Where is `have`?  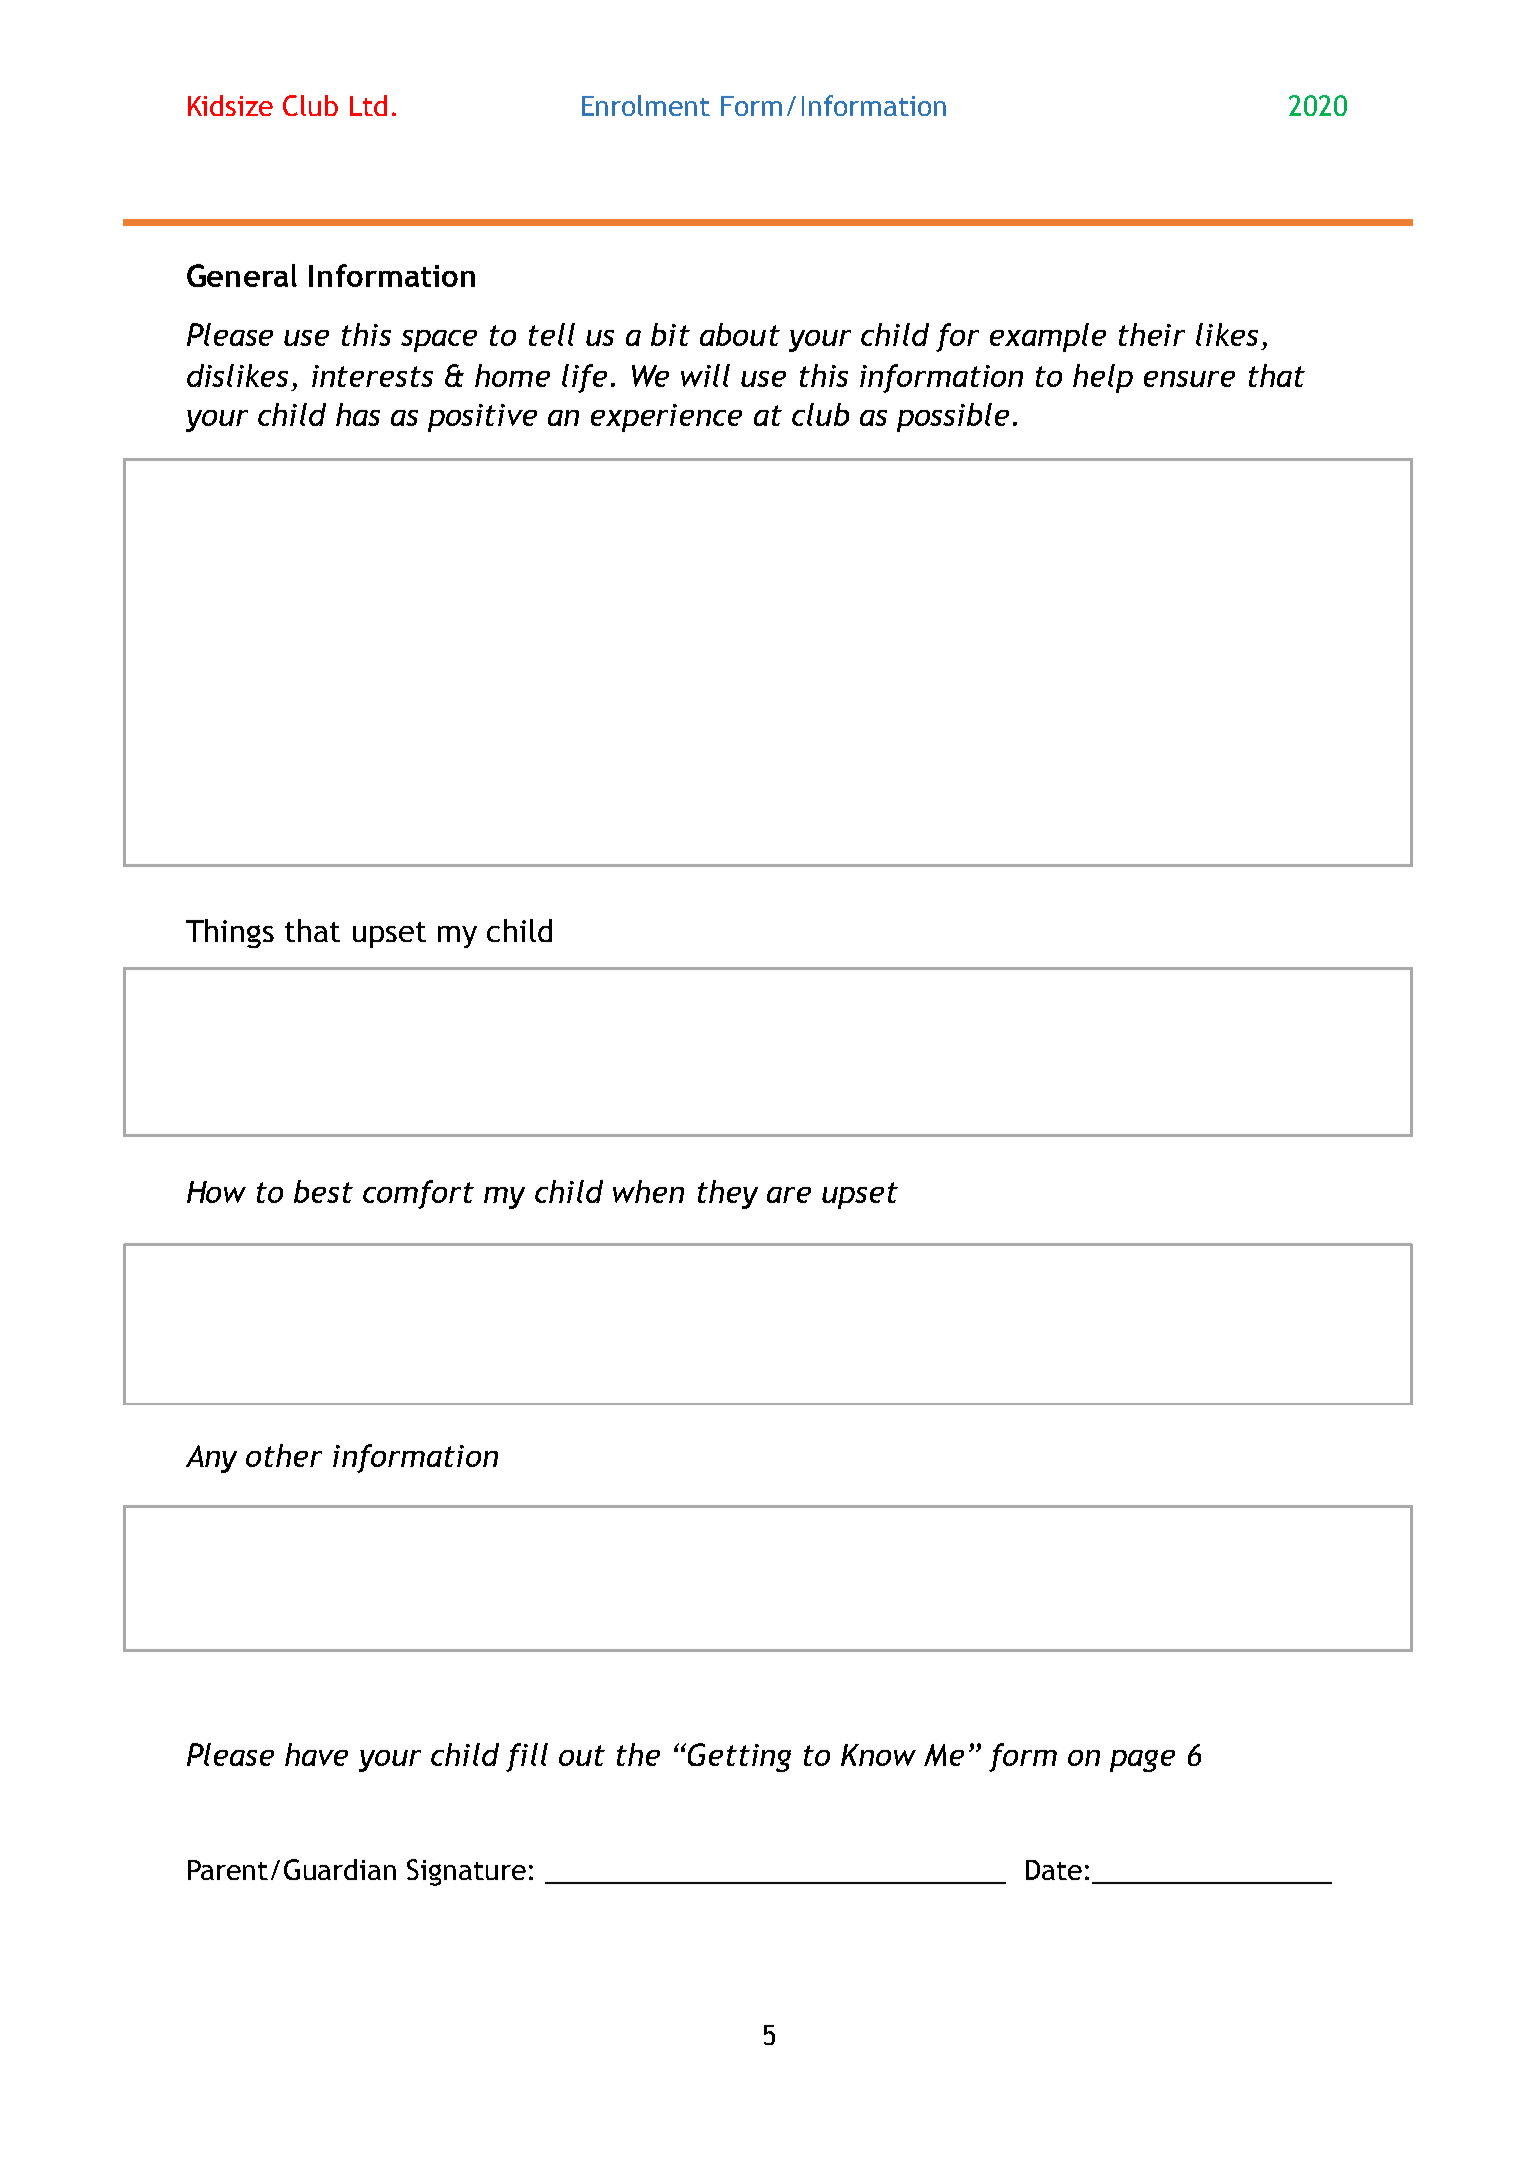 have is located at coordinates (316, 1754).
